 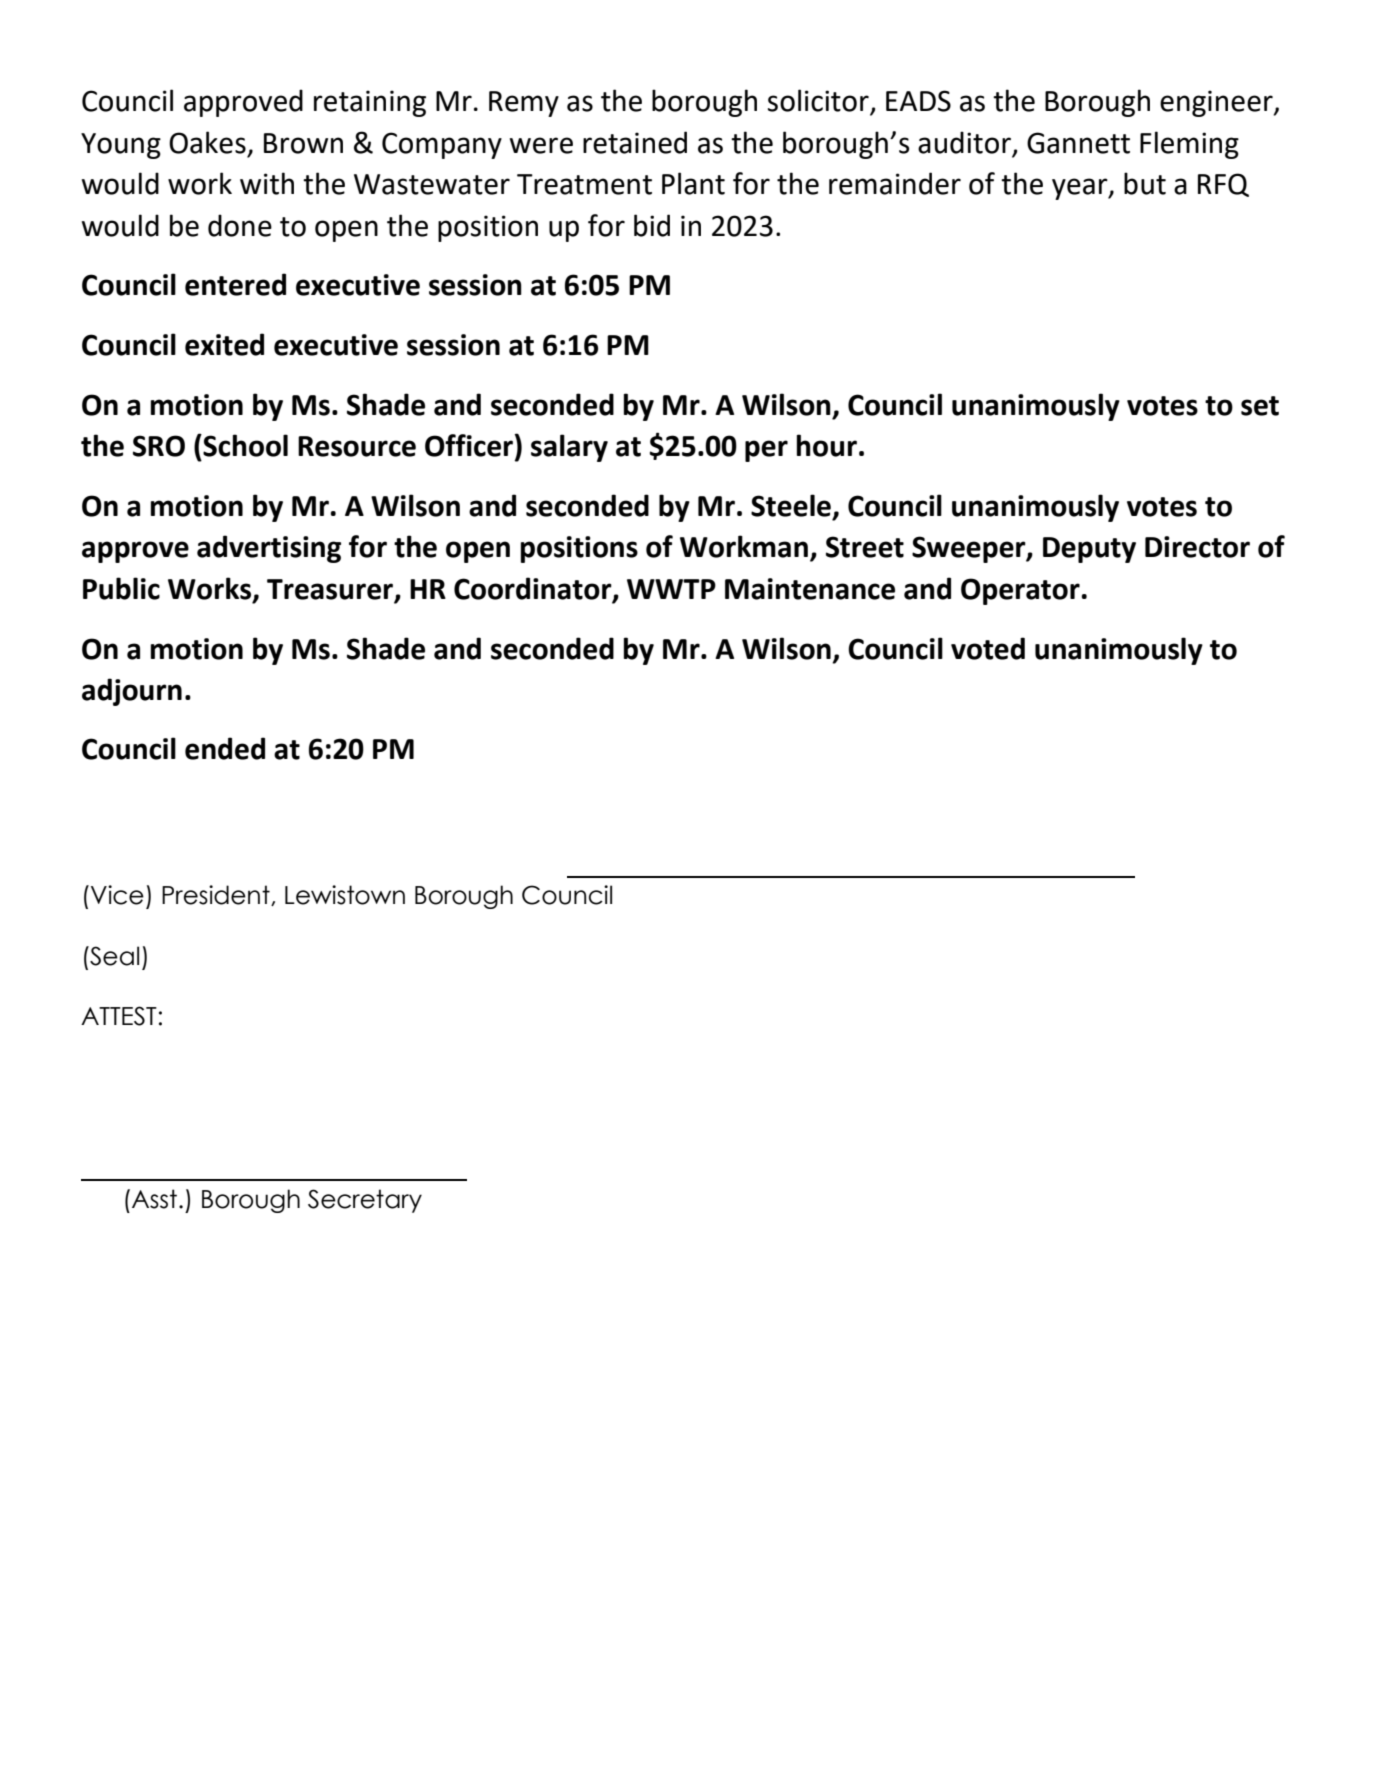 What do you see at coordinates (224, 344) in the screenshot?
I see `exited` at bounding box center [224, 344].
